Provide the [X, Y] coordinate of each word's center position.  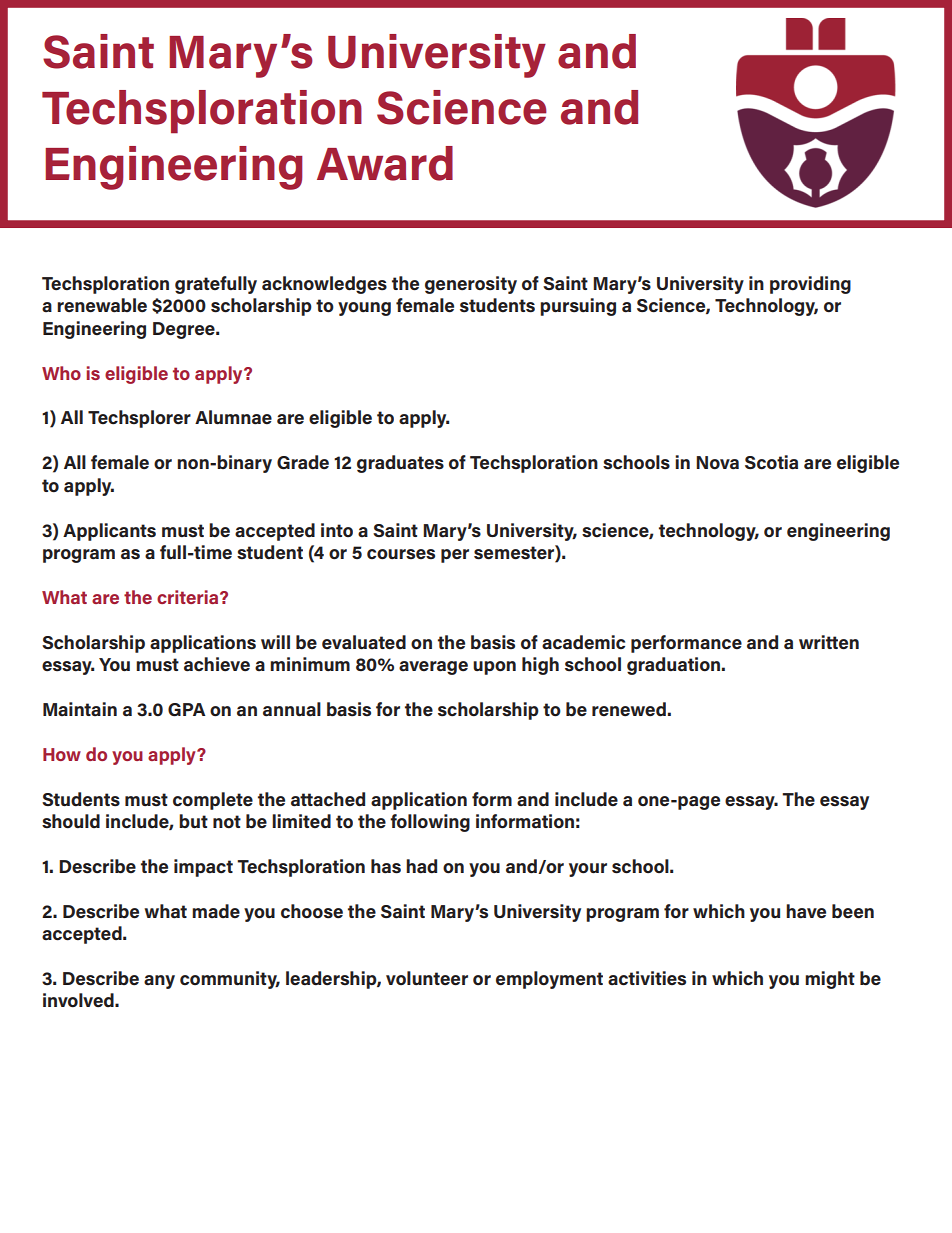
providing [810, 285]
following [430, 823]
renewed [629, 709]
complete [213, 801]
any [159, 982]
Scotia [771, 462]
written [829, 642]
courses [401, 554]
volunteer [427, 978]
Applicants [109, 532]
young [364, 309]
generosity [471, 285]
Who [61, 373]
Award [385, 163]
